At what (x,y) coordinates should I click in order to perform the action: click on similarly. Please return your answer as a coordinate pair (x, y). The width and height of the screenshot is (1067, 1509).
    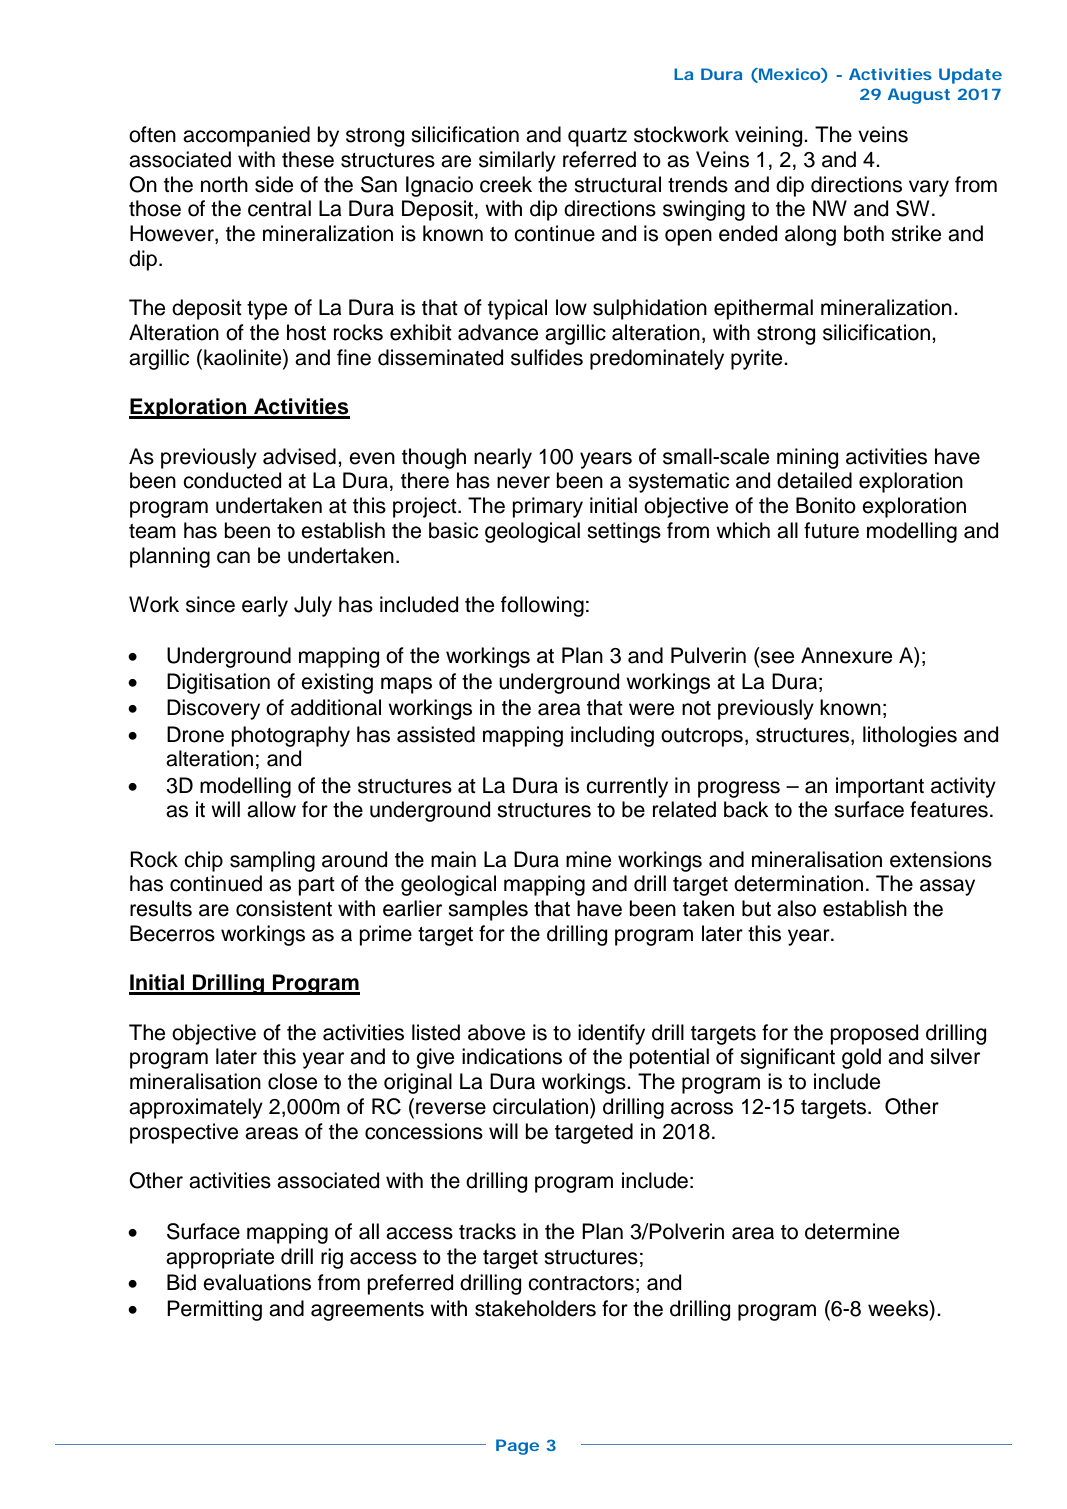
    Looking at the image, I should click on (517, 161).
